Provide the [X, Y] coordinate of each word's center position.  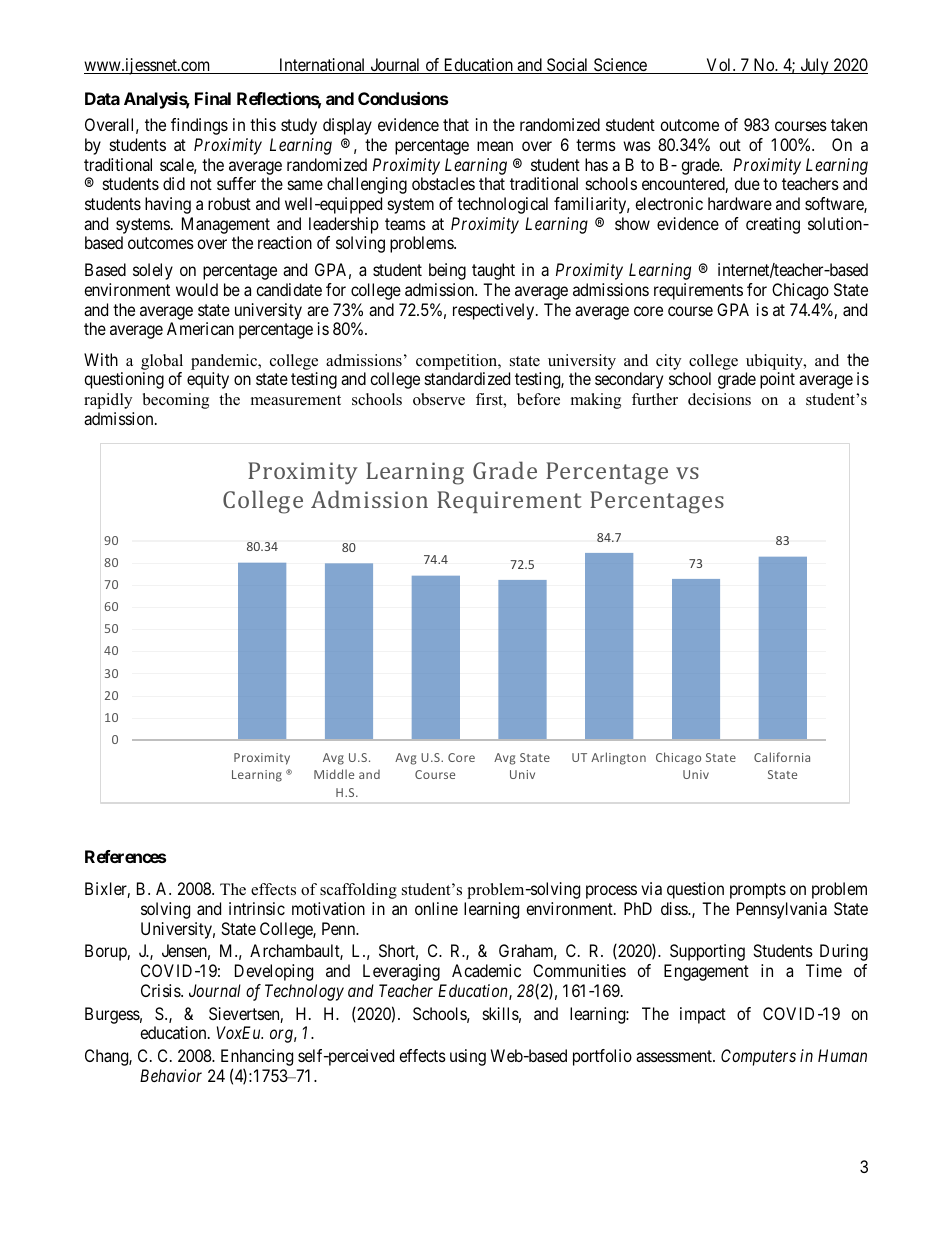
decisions [719, 399]
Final [213, 98]
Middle [334, 774]
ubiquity [775, 362]
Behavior [171, 1075]
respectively [495, 311]
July [814, 66]
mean [495, 146]
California [782, 757]
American [200, 328]
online [436, 908]
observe [439, 399]
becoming [176, 401]
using [468, 1057]
